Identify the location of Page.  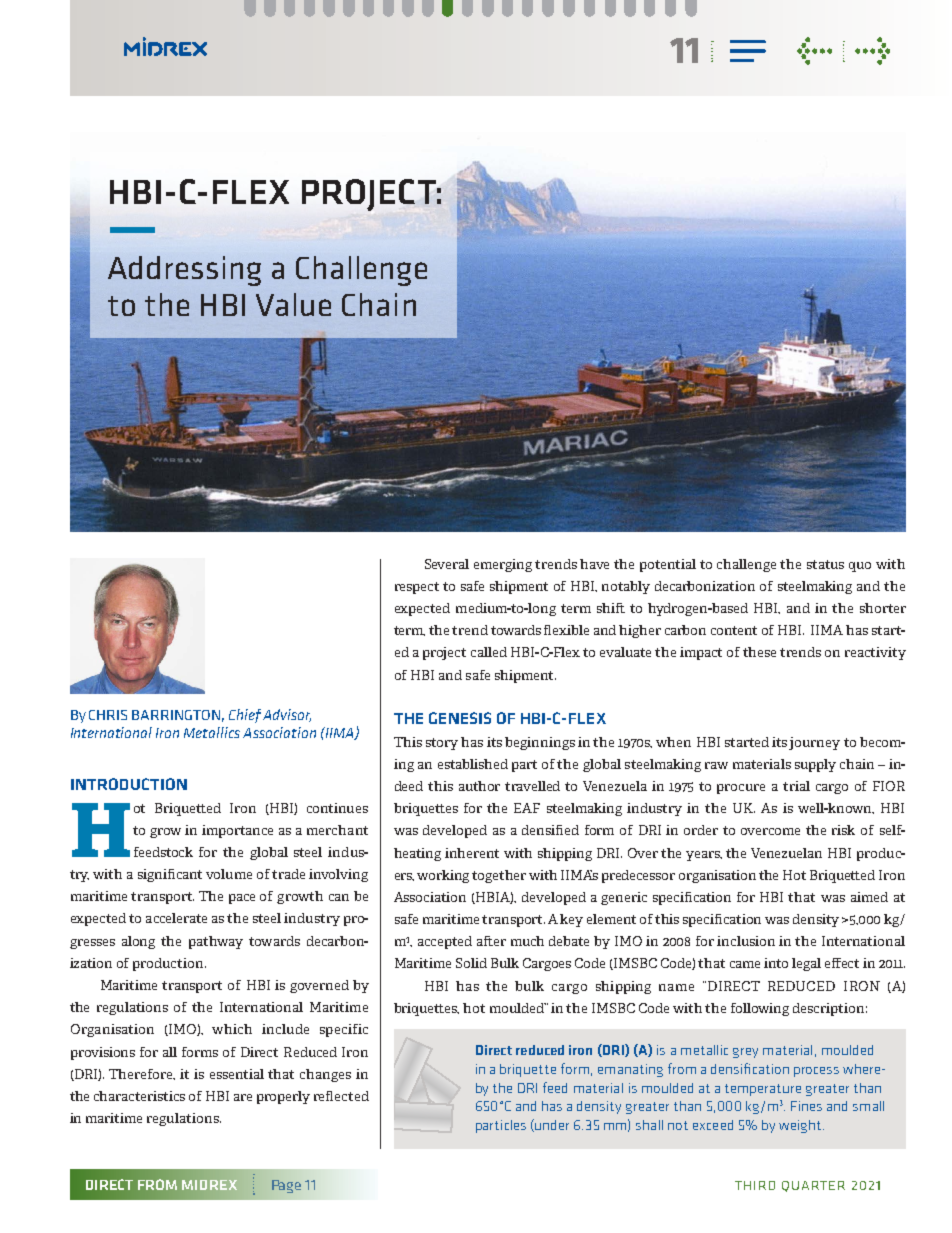
(286, 1186).
